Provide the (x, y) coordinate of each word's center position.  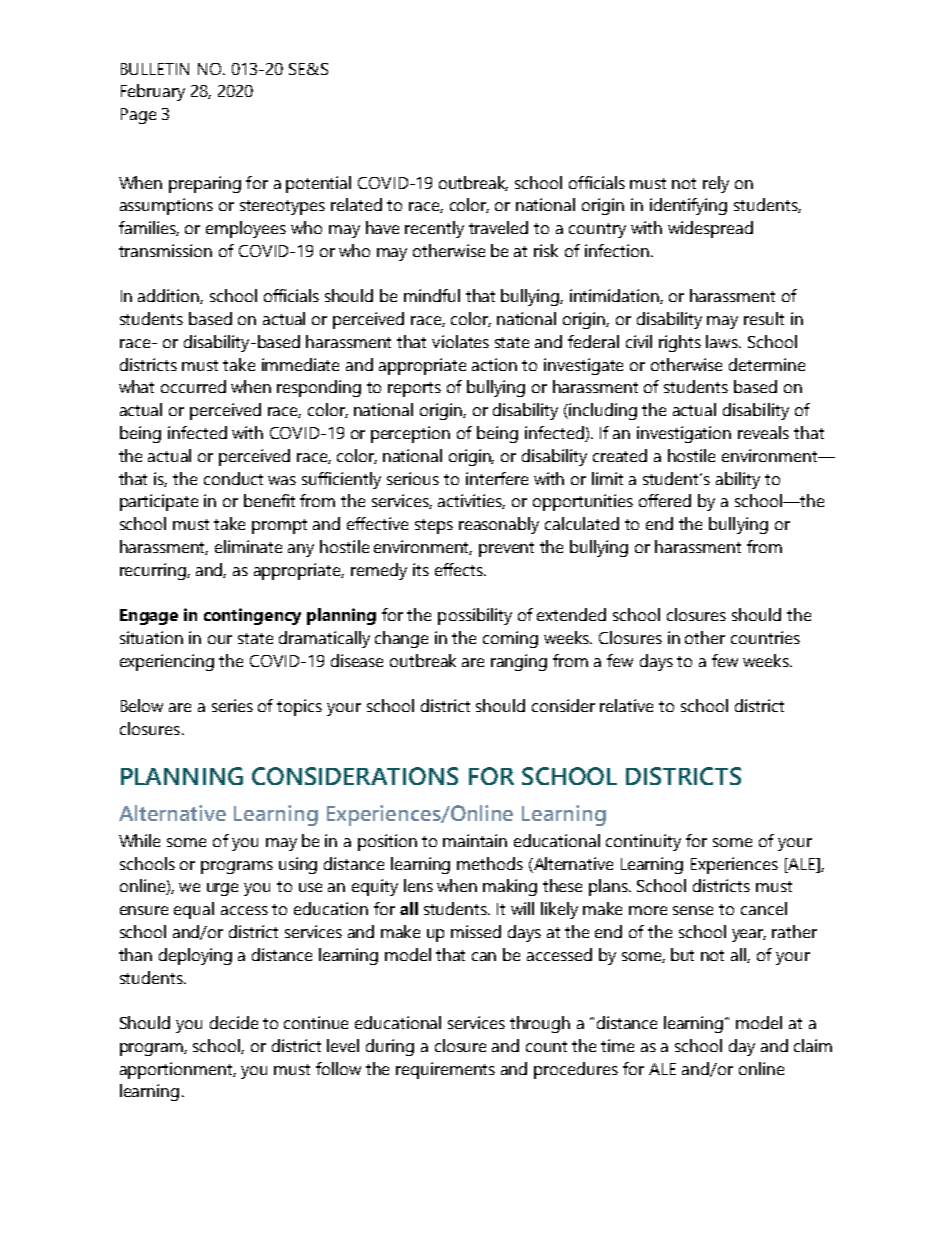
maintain (475, 840)
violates (460, 341)
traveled (498, 227)
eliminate (248, 546)
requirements (445, 1070)
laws (723, 341)
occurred (193, 386)
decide (234, 1022)
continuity (643, 842)
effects (460, 569)
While (139, 840)
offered (665, 500)
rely (716, 184)
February (153, 92)
